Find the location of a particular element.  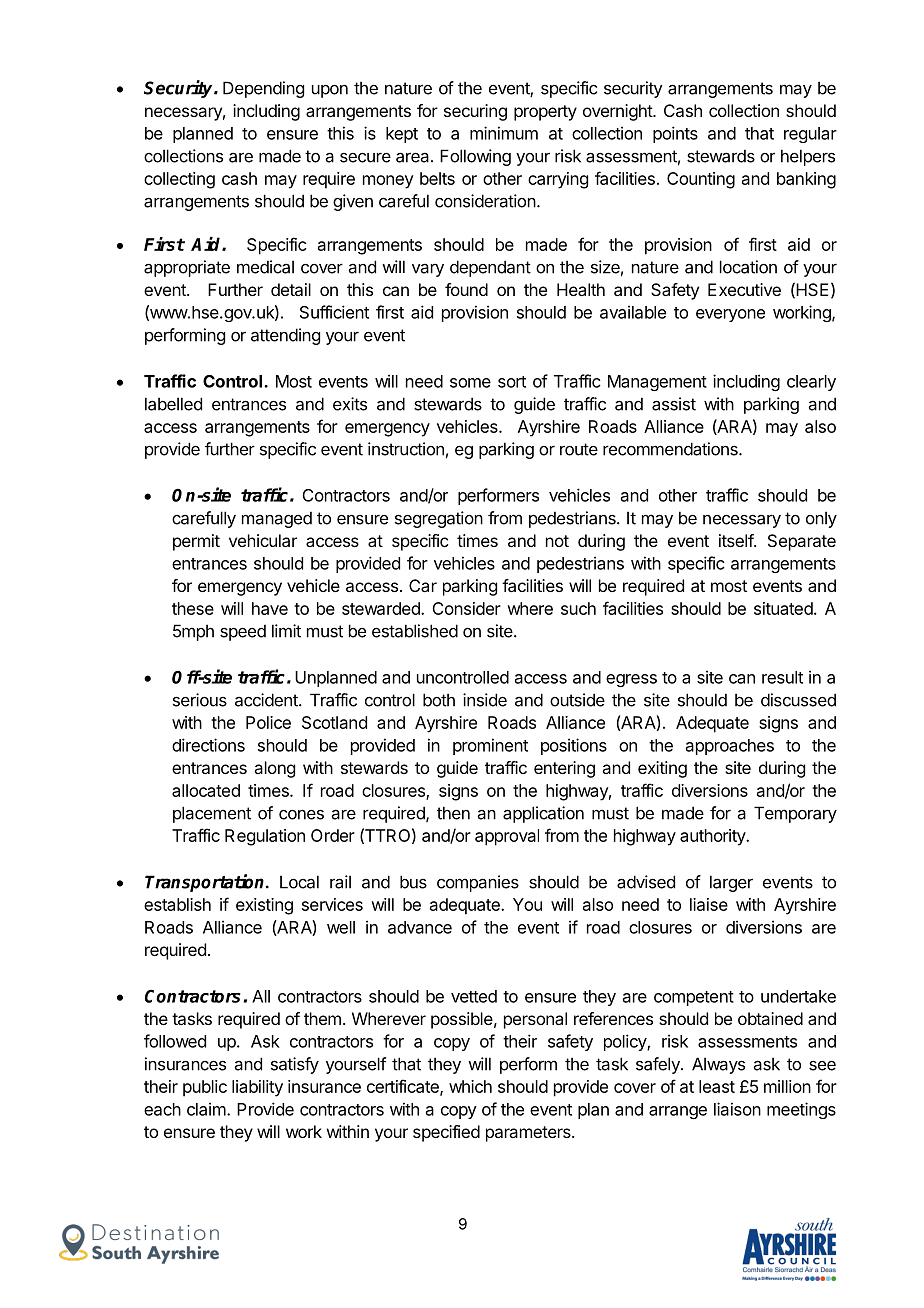

larger is located at coordinates (731, 883).
